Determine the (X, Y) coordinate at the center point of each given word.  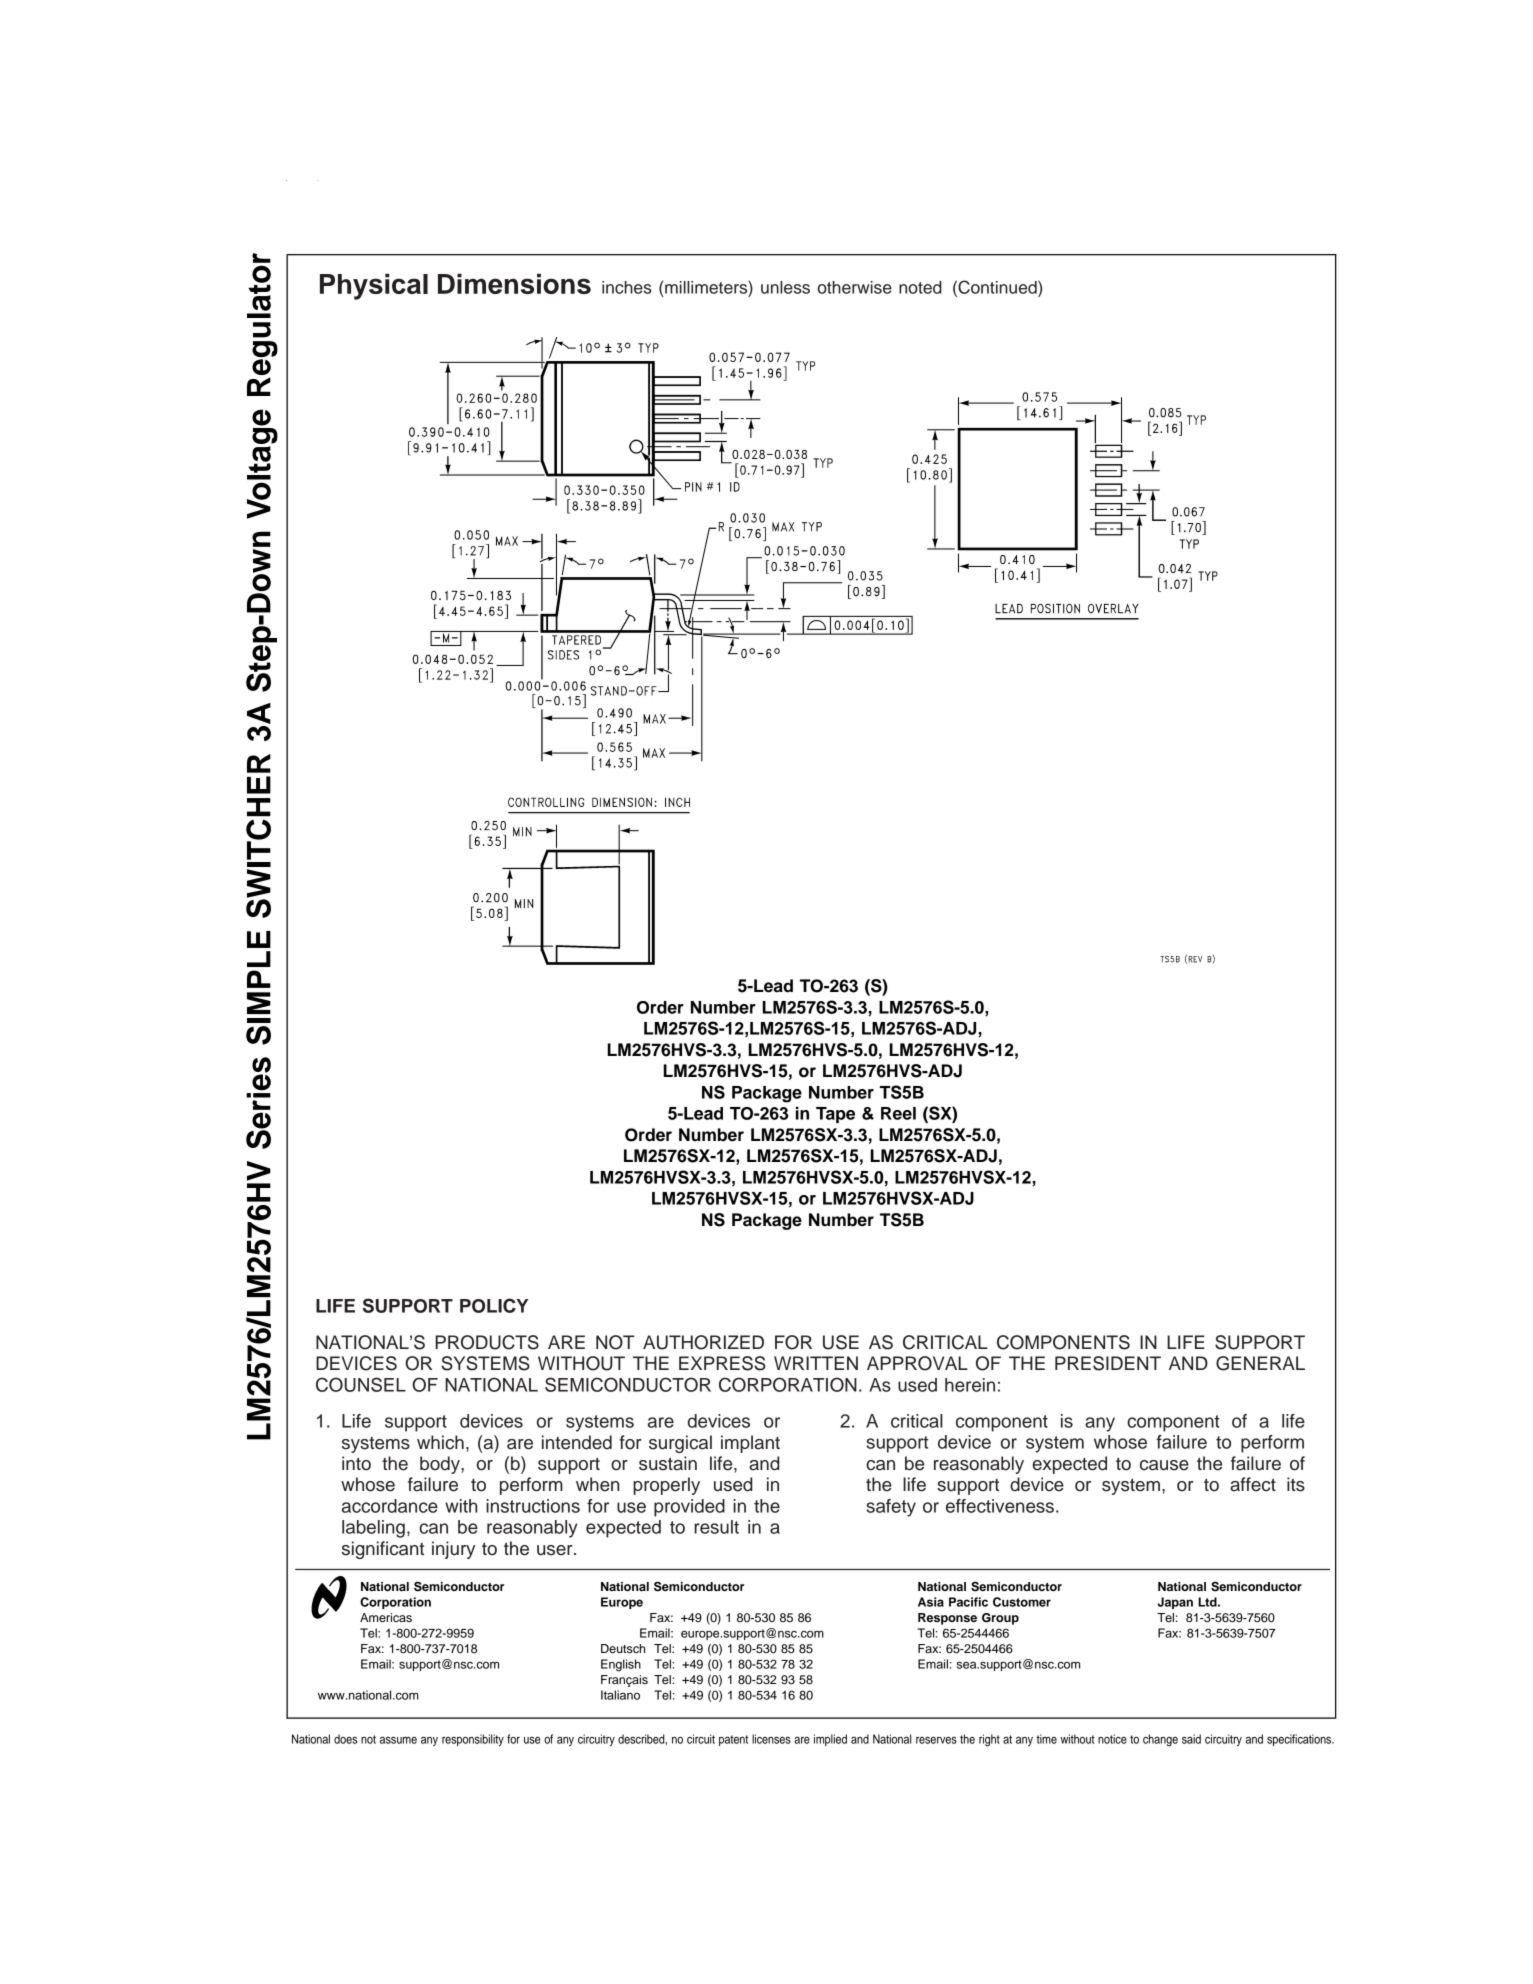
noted (920, 287)
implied (830, 1740)
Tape (835, 1115)
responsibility (473, 1740)
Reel (898, 1113)
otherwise (854, 287)
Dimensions (514, 284)
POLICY (494, 1305)
